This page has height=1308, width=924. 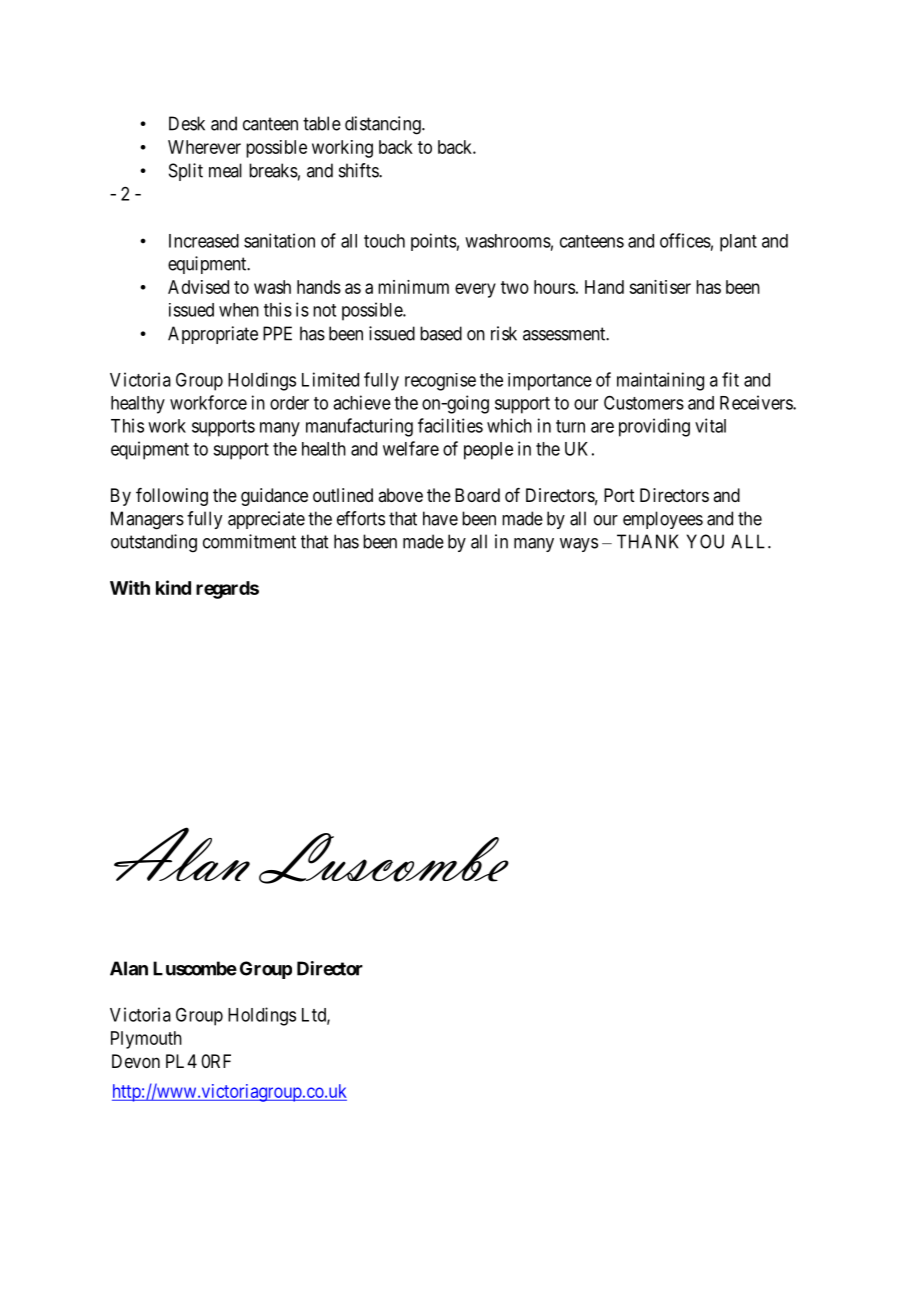 What do you see at coordinates (204, 147) in the page?
I see `Wherever` at bounding box center [204, 147].
